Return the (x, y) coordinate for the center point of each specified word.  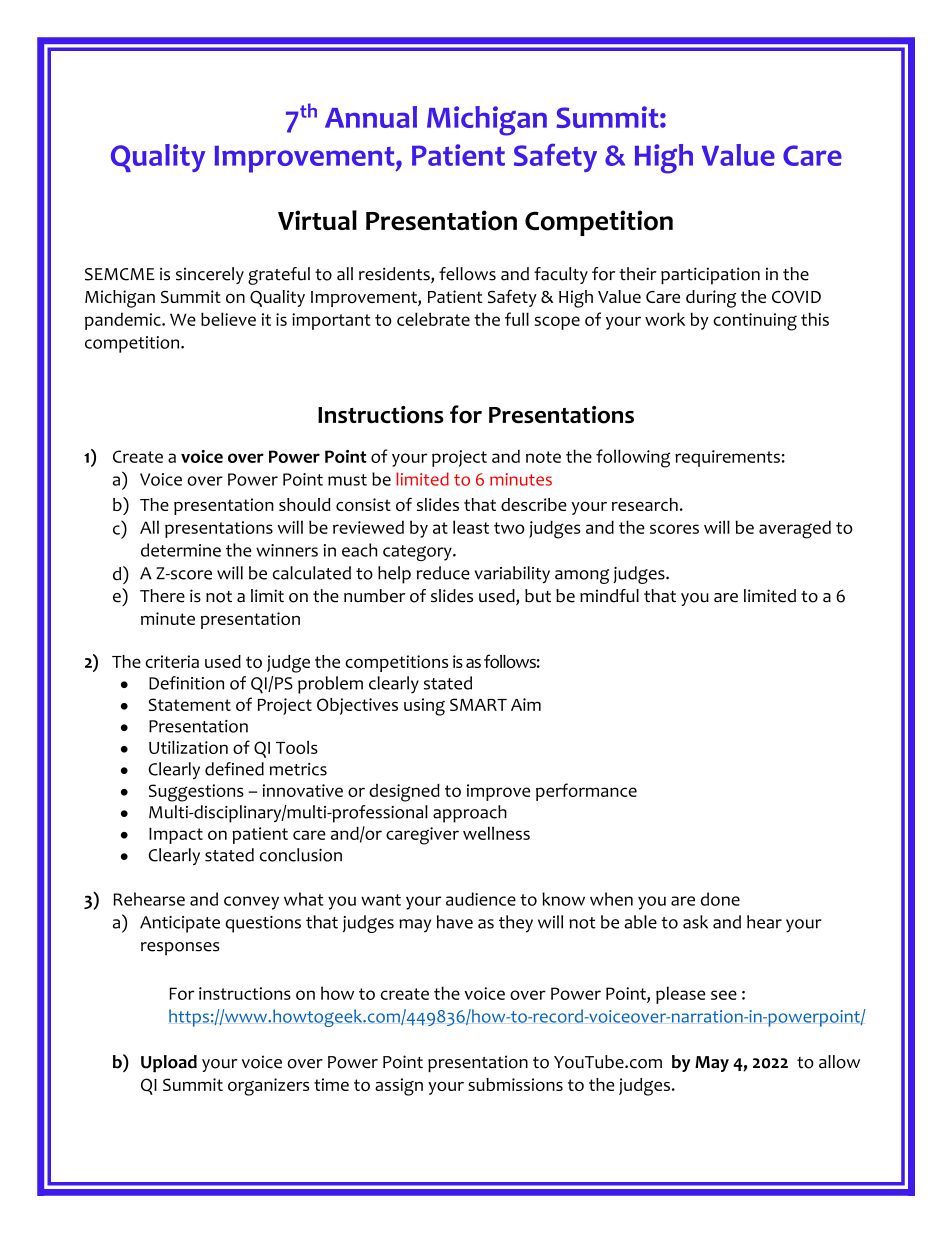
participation (710, 276)
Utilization (188, 747)
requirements (727, 458)
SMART (478, 704)
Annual (371, 117)
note (543, 457)
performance (586, 792)
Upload (169, 1063)
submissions (515, 1084)
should (305, 504)
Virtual (317, 220)
